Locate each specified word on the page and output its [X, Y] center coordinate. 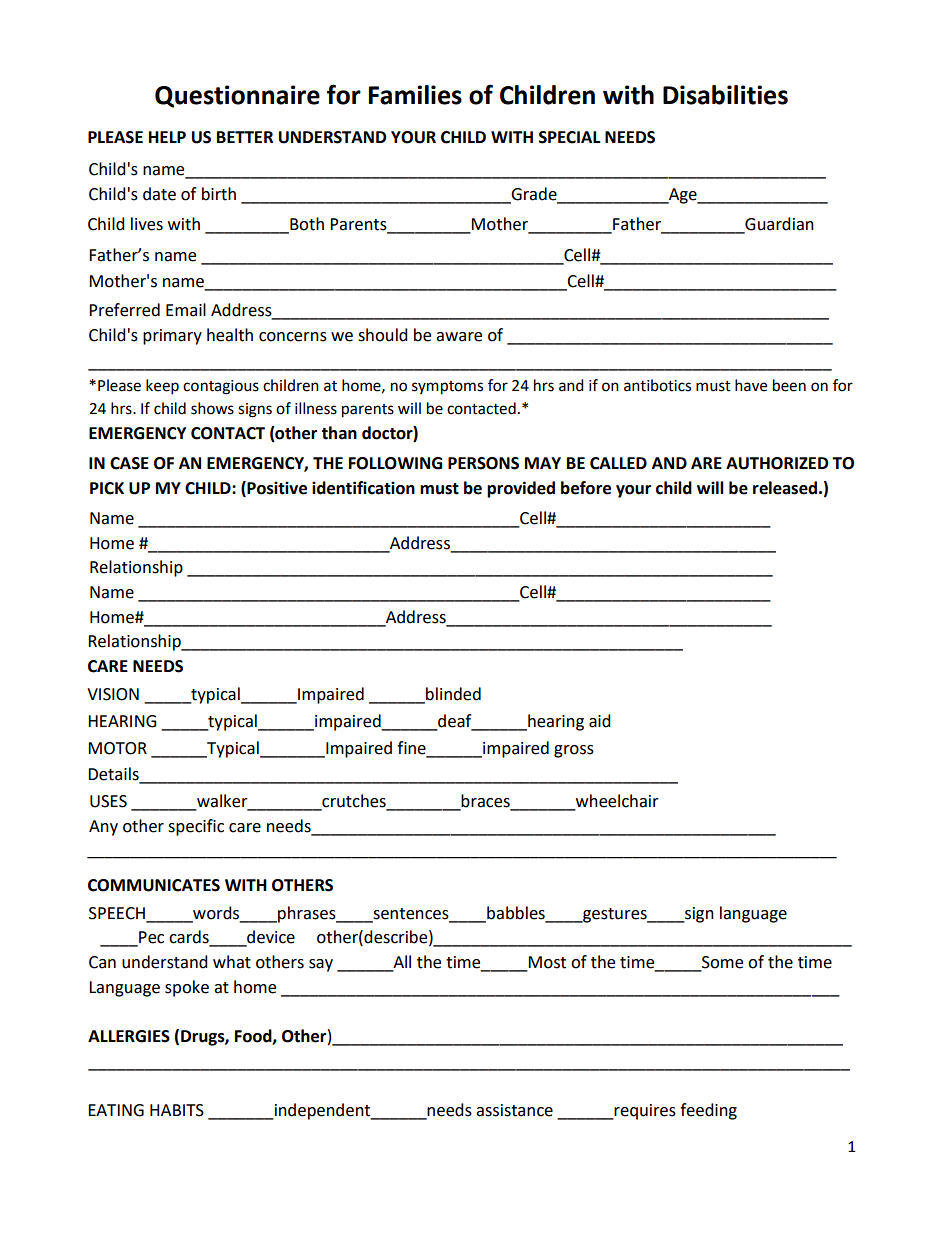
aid [600, 721]
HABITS [177, 1110]
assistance [514, 1110]
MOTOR [117, 748]
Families [415, 95]
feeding [708, 1111]
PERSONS [483, 463]
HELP [167, 137]
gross [574, 751]
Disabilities [725, 95]
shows [212, 408]
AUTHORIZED [777, 463]
